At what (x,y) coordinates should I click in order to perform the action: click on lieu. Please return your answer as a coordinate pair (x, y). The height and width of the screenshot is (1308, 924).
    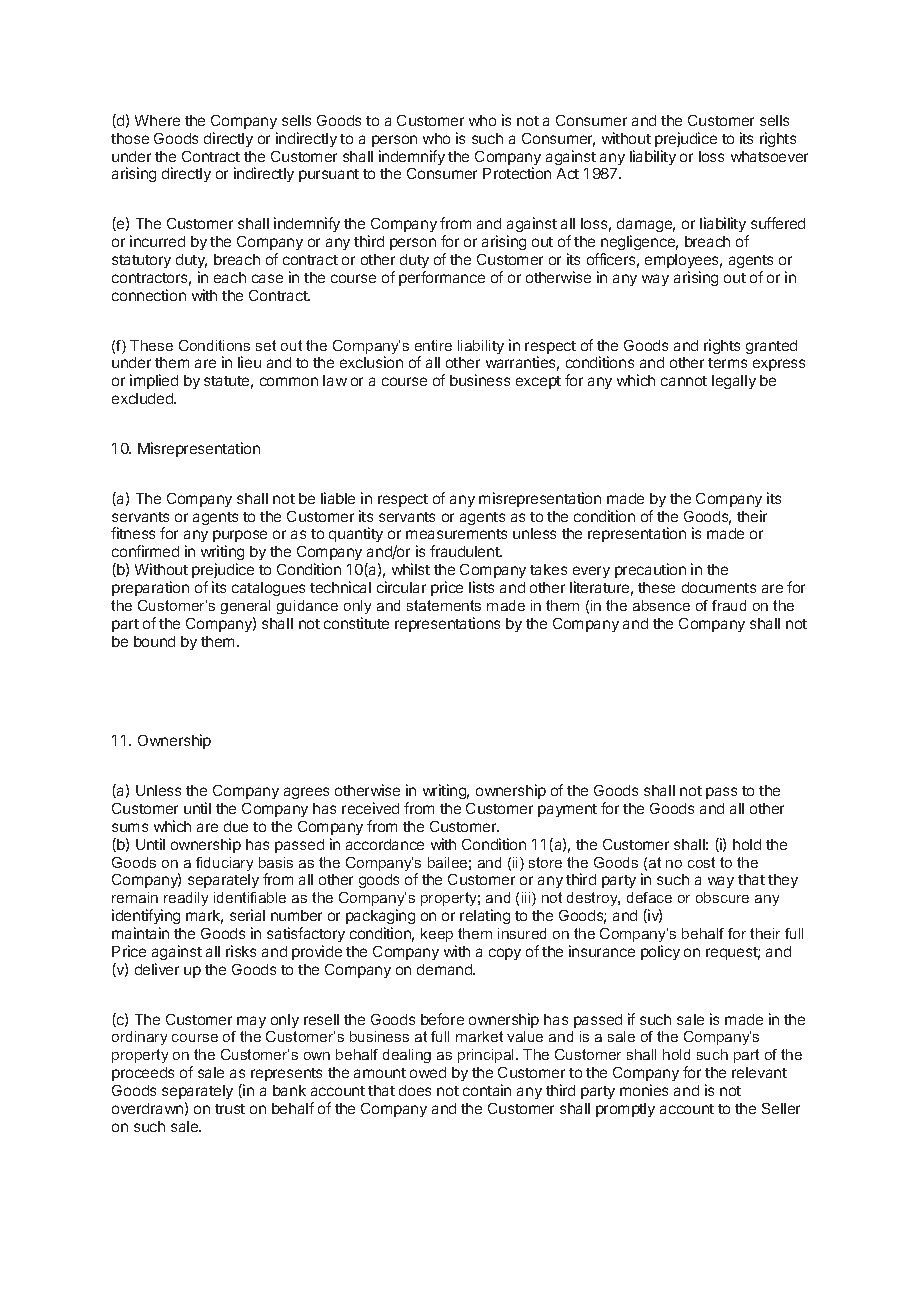
    Looking at the image, I should click on (249, 362).
